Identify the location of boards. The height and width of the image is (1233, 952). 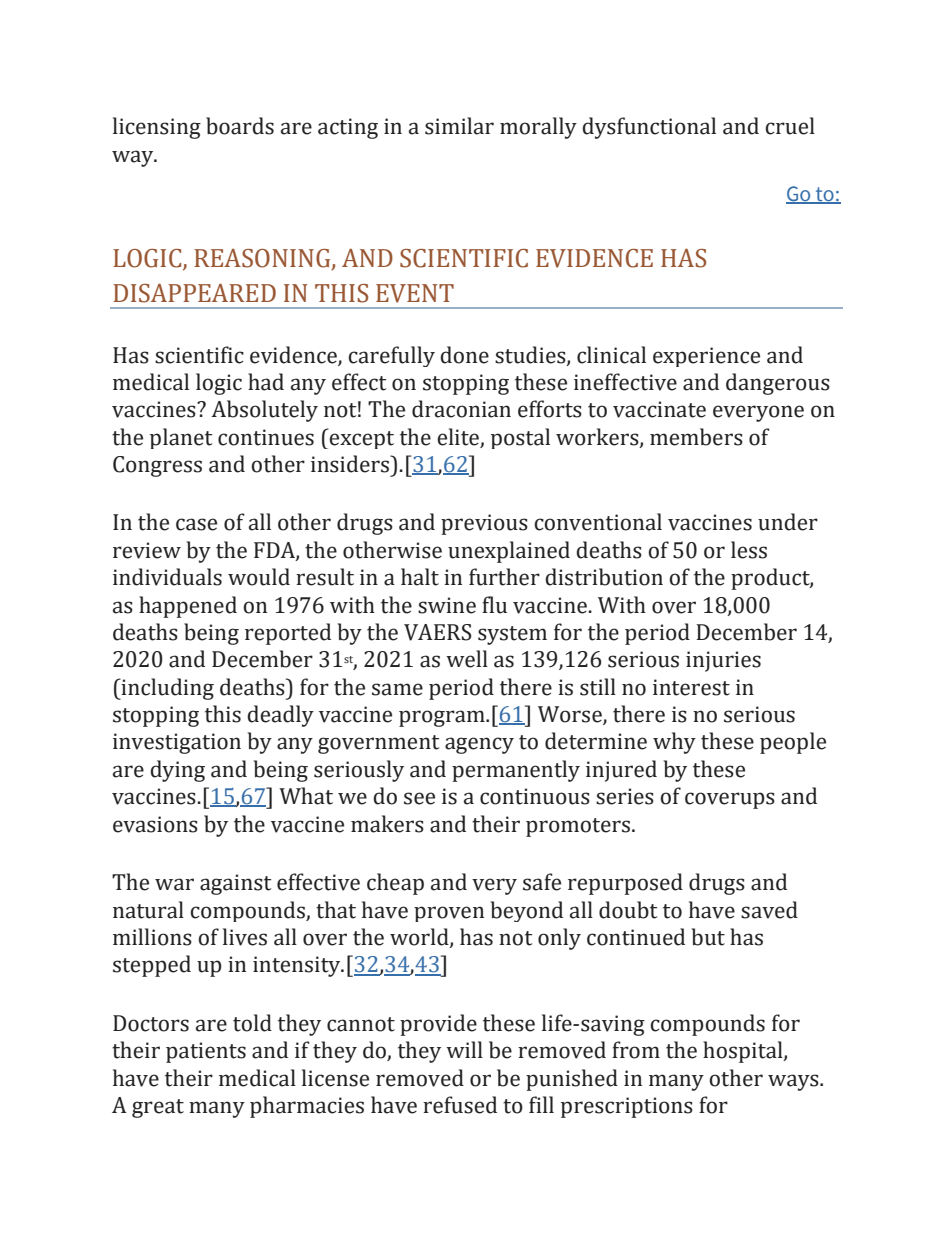
(240, 126).
